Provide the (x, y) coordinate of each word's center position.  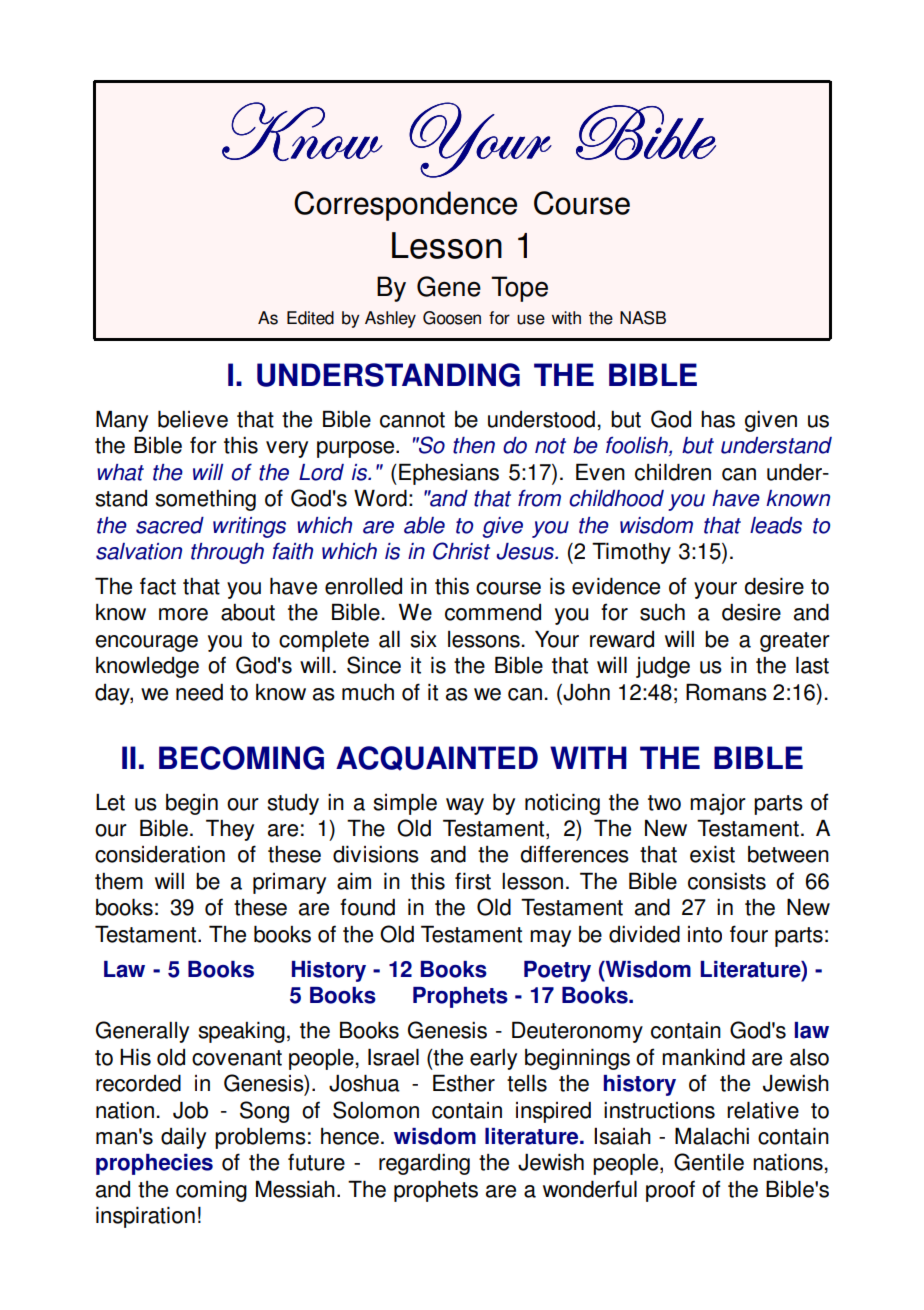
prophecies (154, 1164)
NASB (643, 318)
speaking (241, 1032)
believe (193, 419)
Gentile (709, 1162)
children (673, 472)
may (550, 938)
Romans (726, 692)
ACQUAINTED (437, 758)
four (749, 934)
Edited (310, 318)
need (199, 692)
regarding (424, 1164)
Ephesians (449, 474)
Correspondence (405, 206)
